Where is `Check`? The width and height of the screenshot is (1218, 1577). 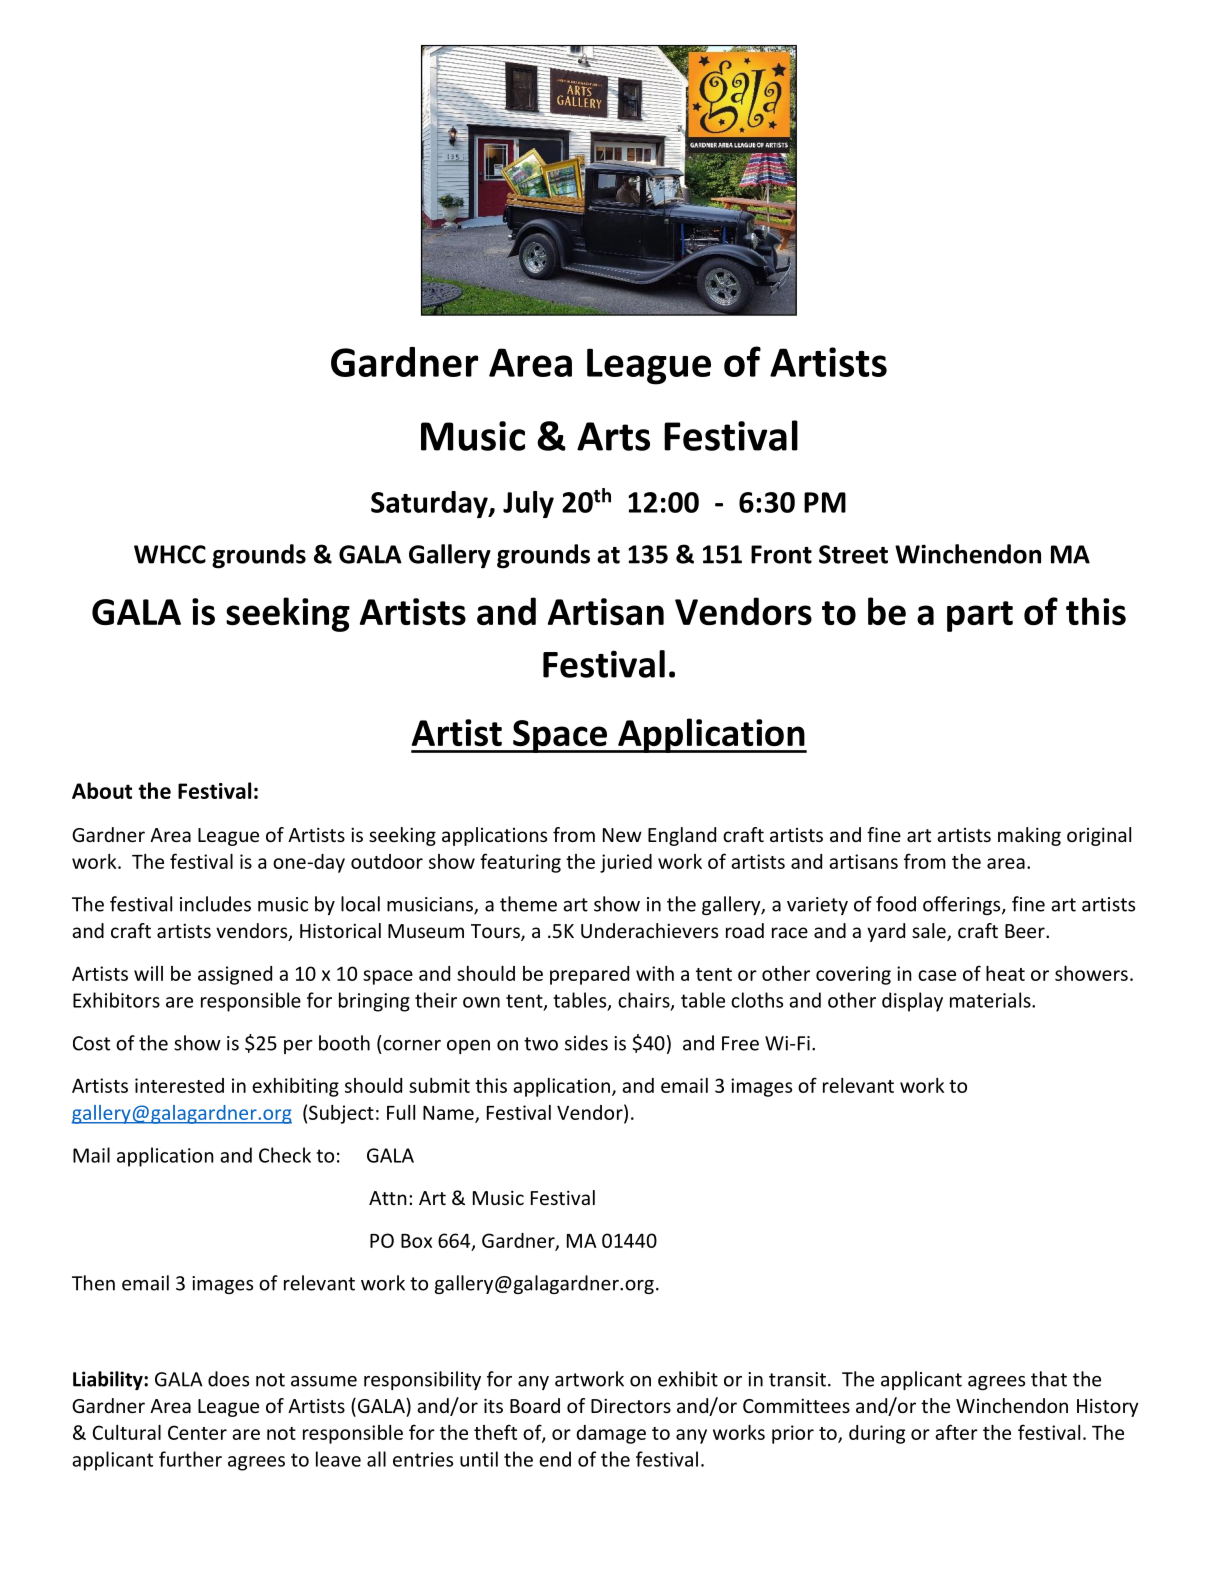
Check is located at coordinates (285, 1155).
